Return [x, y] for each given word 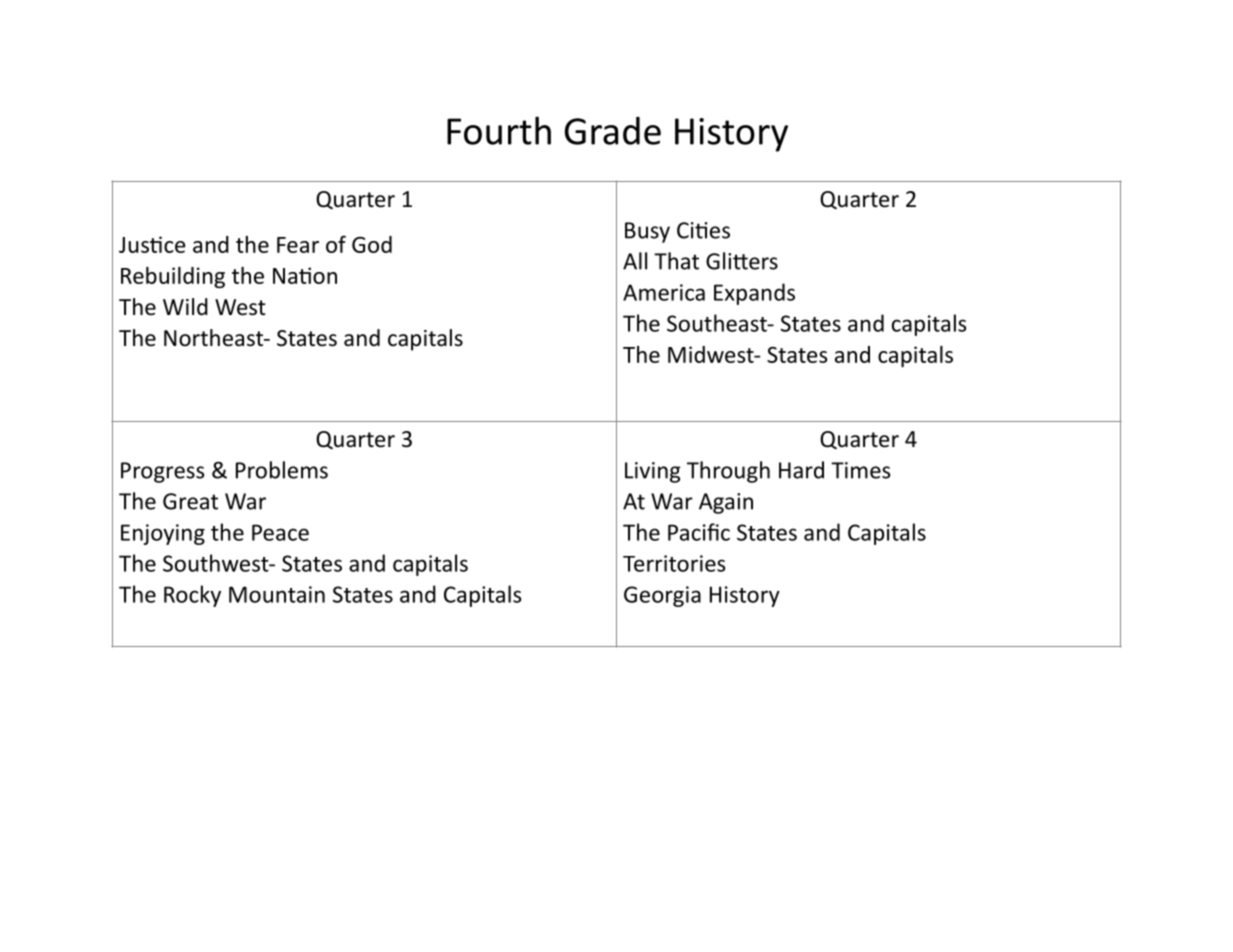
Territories [674, 563]
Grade [613, 131]
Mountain [277, 594]
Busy [647, 232]
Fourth [499, 130]
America [664, 292]
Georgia [662, 596]
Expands [754, 294]
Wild [185, 307]
